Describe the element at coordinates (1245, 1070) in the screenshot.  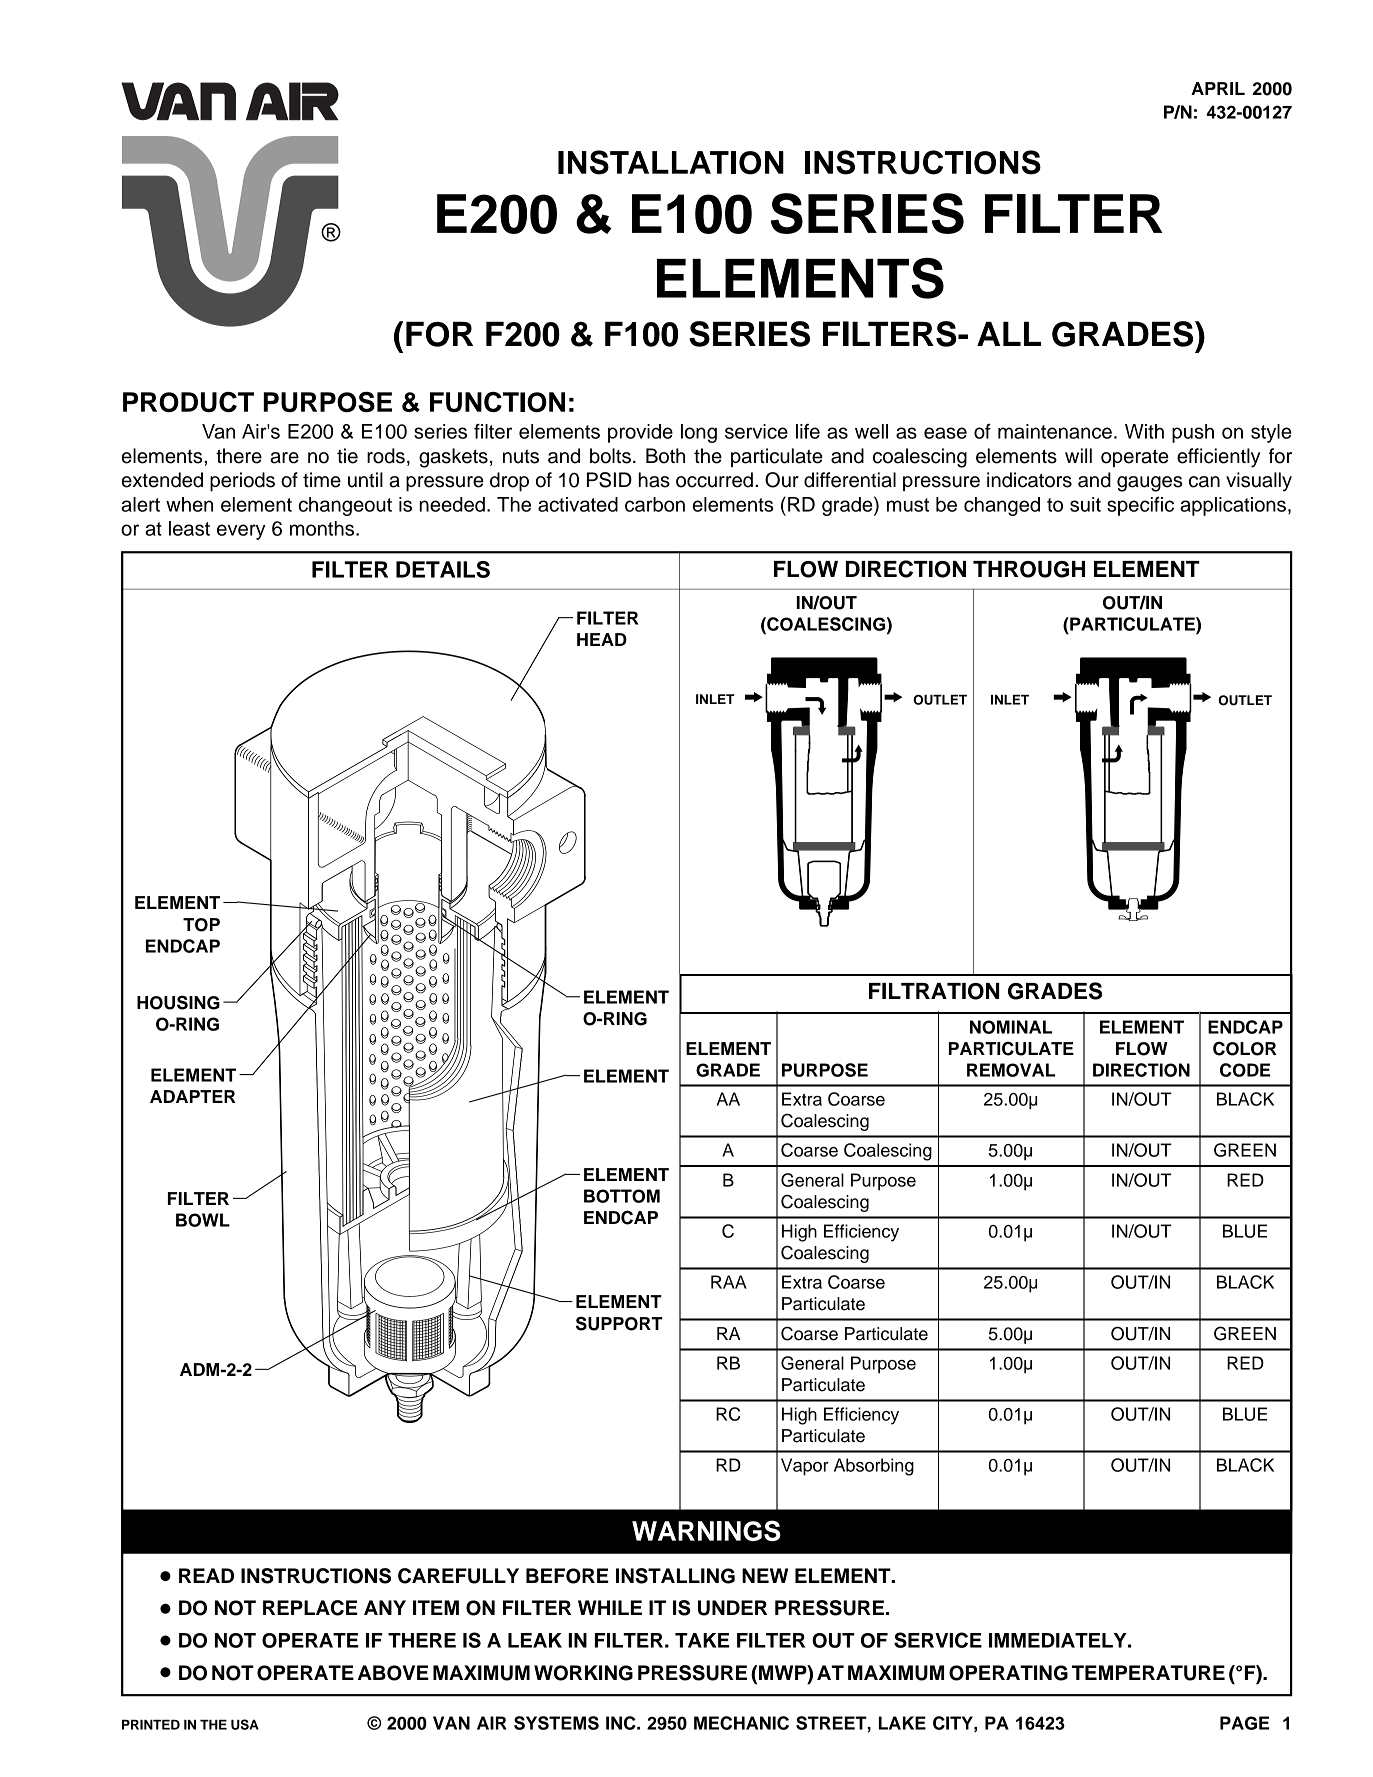
I see `CODE` at that location.
